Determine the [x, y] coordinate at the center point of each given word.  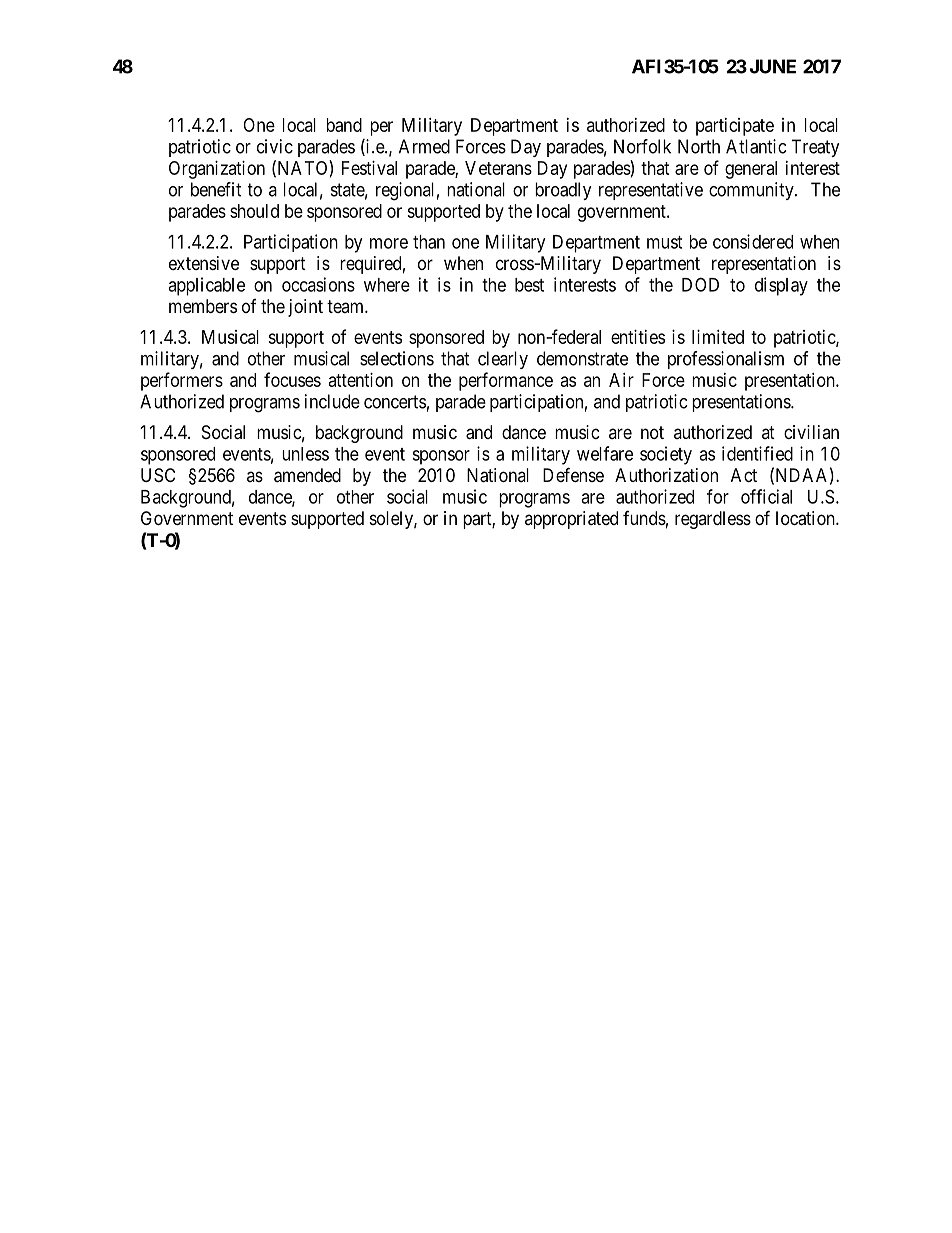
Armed [424, 146]
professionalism [726, 360]
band [344, 125]
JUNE [773, 66]
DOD [700, 284]
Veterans [498, 168]
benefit [216, 189]
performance [506, 381]
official [766, 496]
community [752, 191]
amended [307, 475]
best [529, 285]
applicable [206, 286]
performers [182, 381]
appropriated [571, 520]
